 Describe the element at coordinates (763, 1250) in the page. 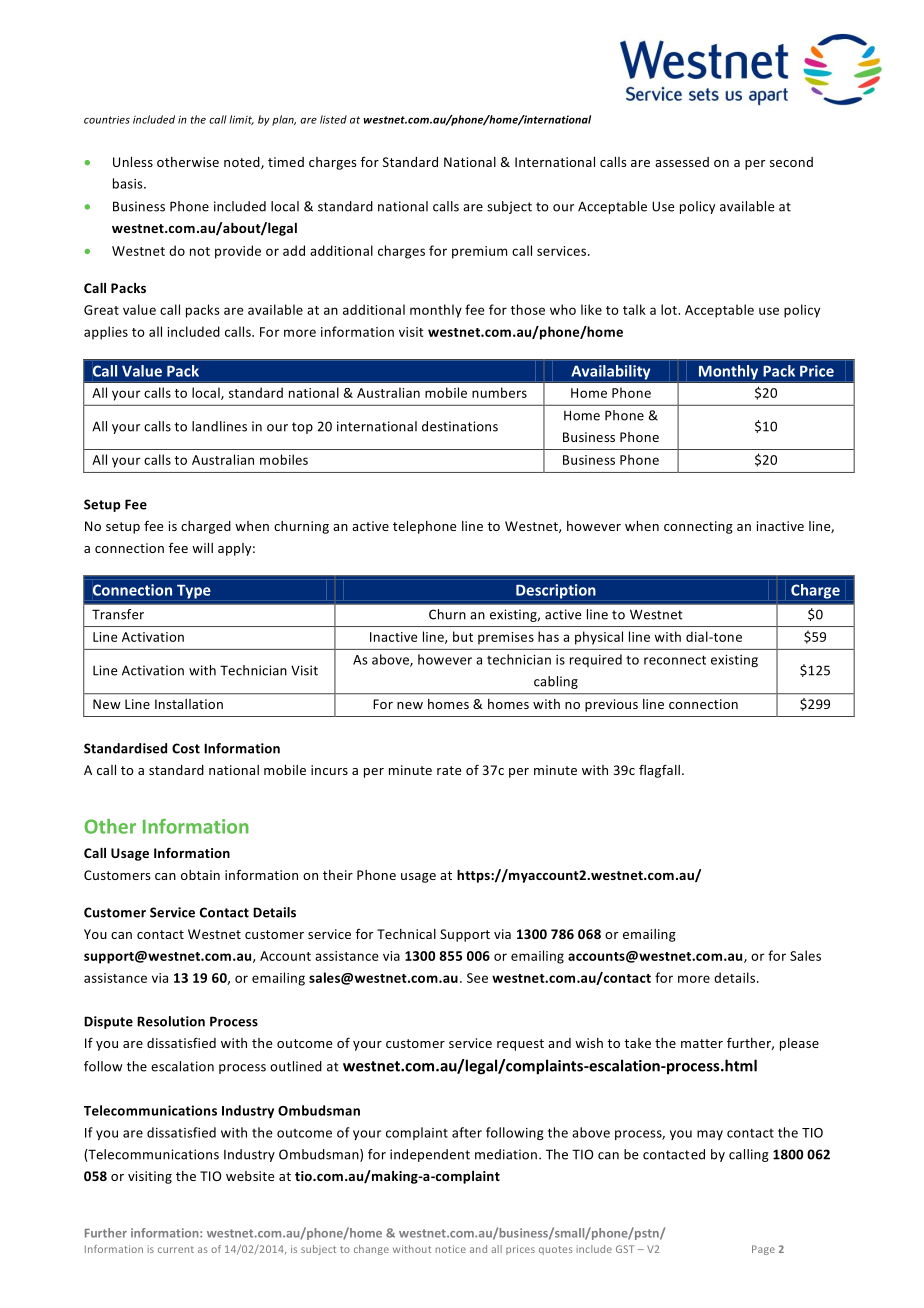

I see `Page` at that location.
